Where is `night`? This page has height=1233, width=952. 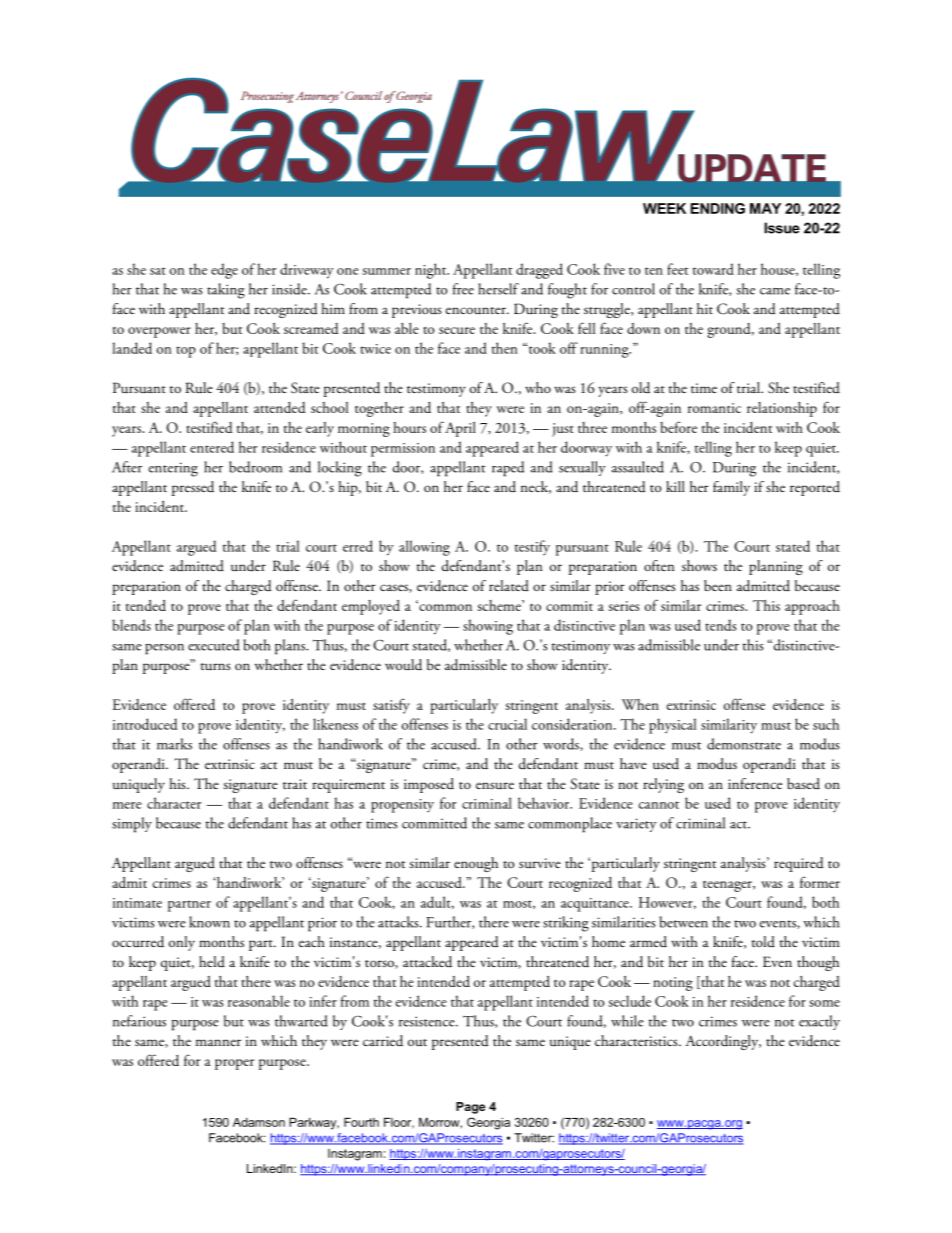 night is located at coordinates (432, 271).
